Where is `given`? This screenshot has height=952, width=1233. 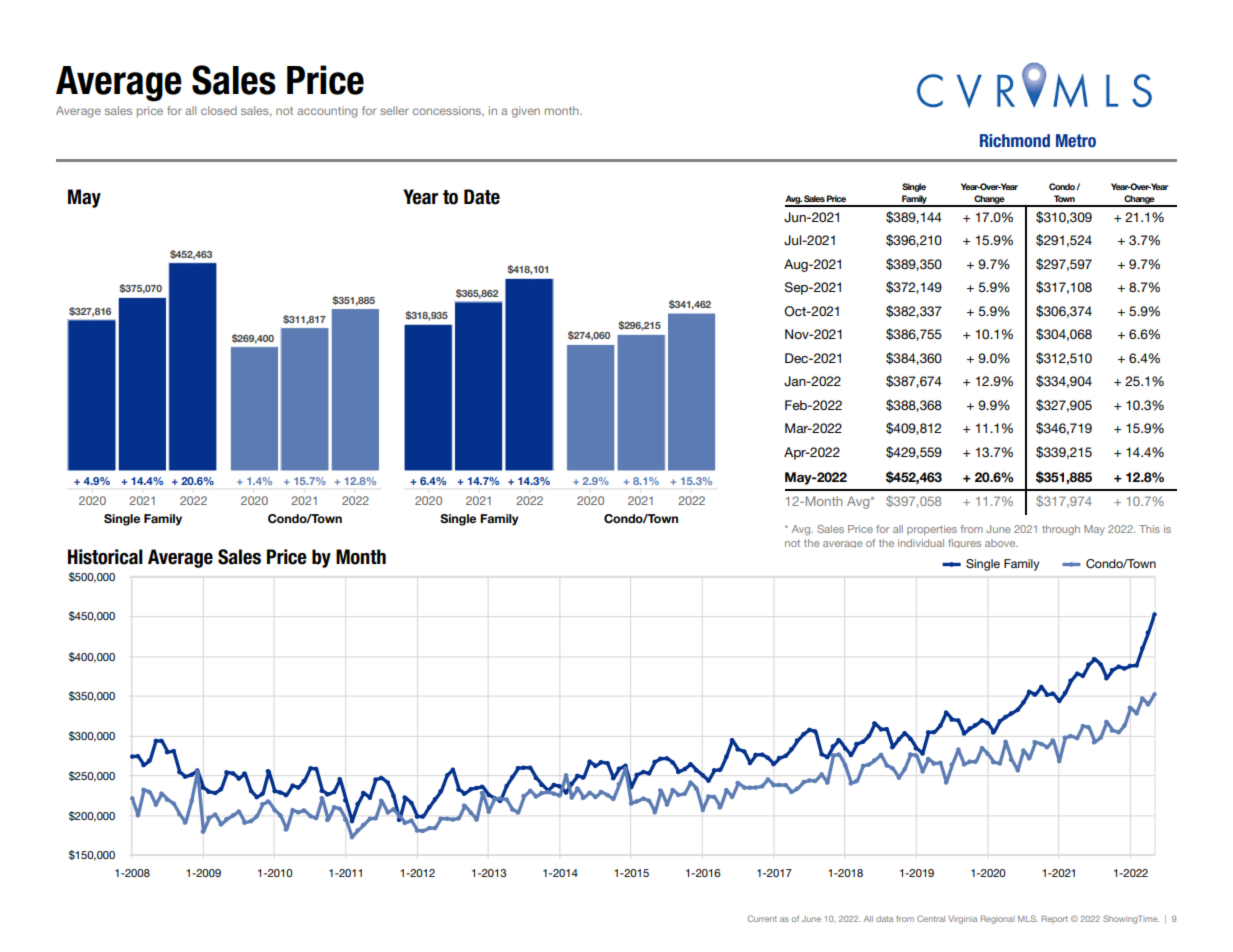 given is located at coordinates (526, 112).
